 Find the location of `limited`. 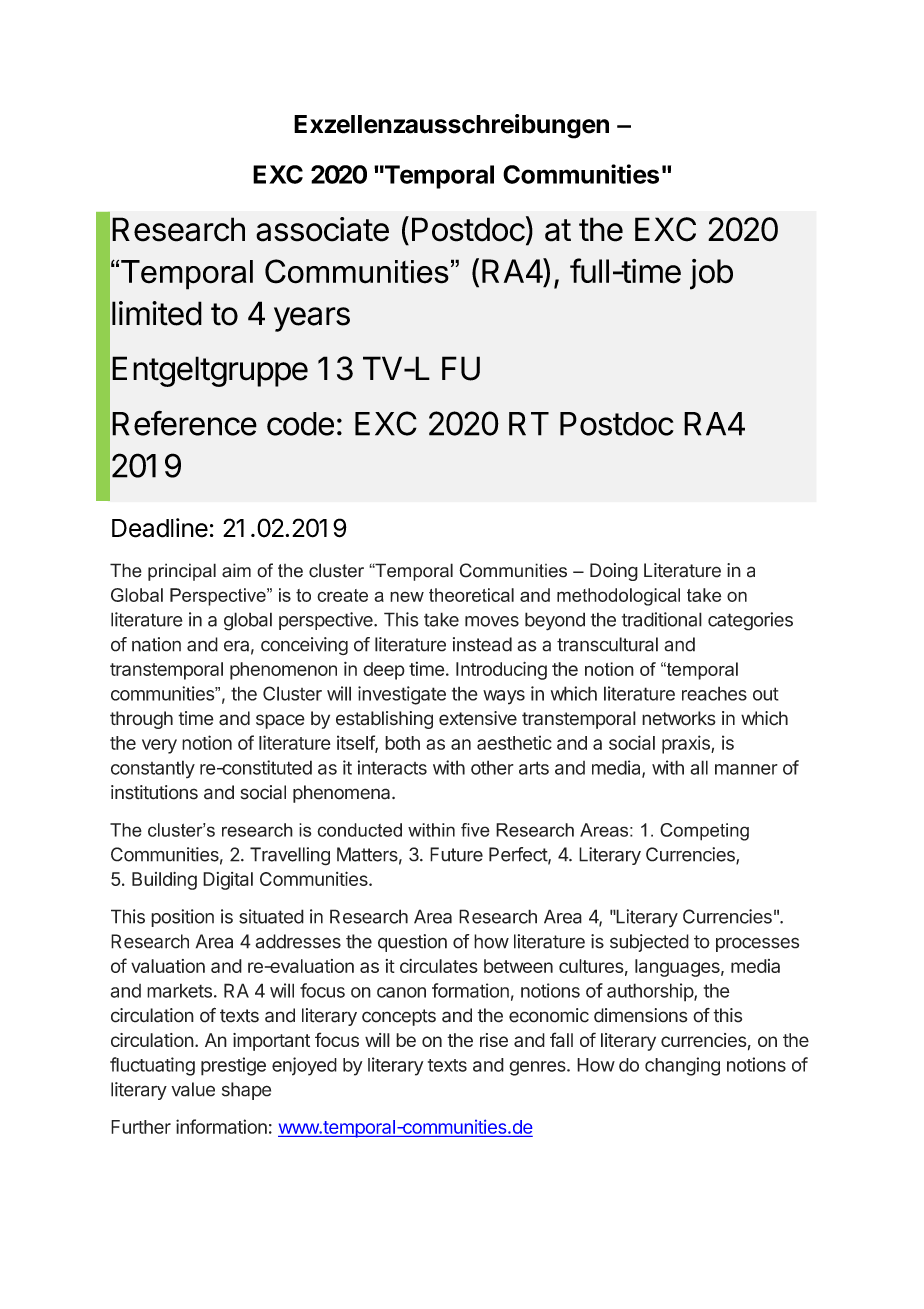

limited is located at coordinates (157, 313).
